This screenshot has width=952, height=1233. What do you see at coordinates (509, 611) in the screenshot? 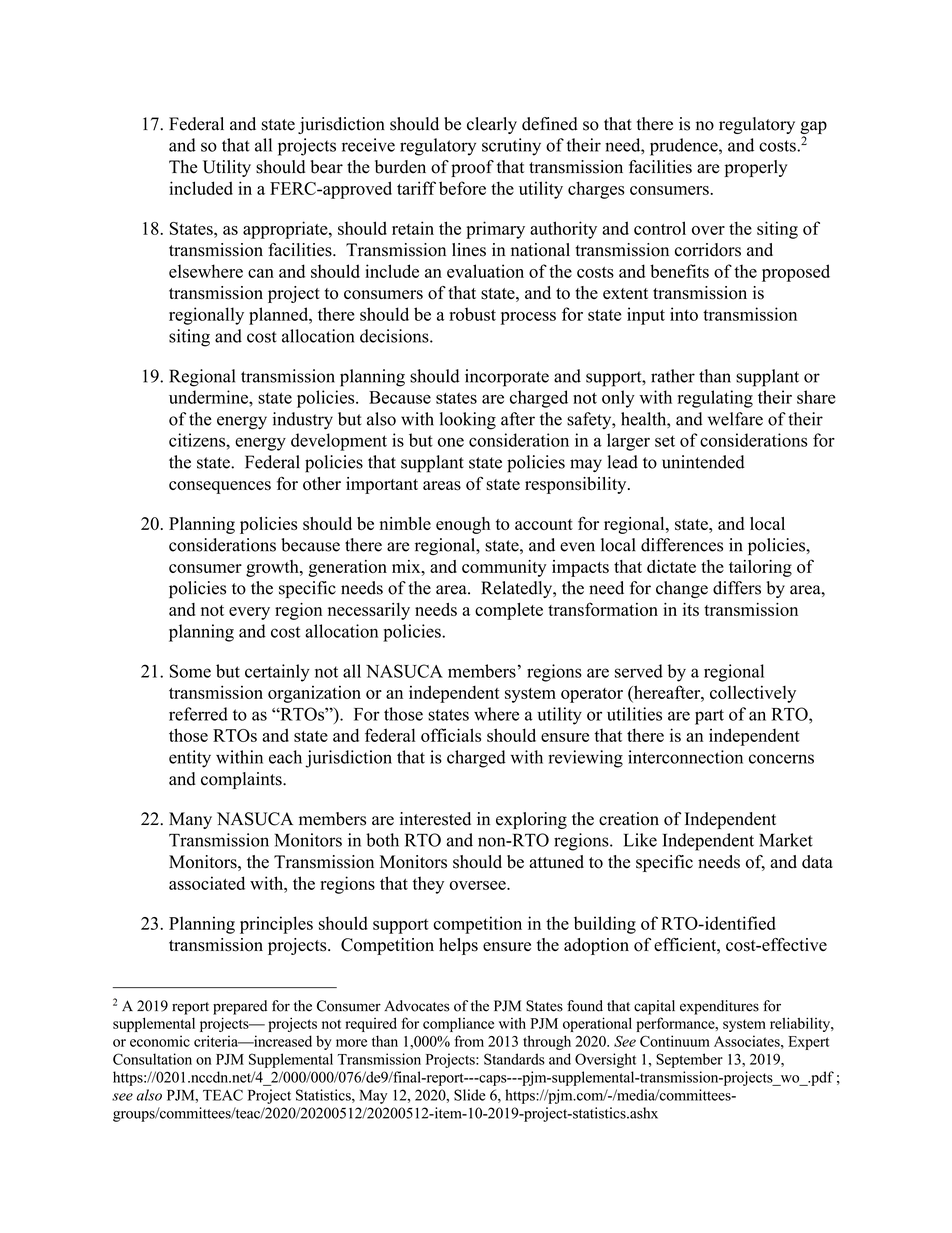
I see `complete` at bounding box center [509, 611].
